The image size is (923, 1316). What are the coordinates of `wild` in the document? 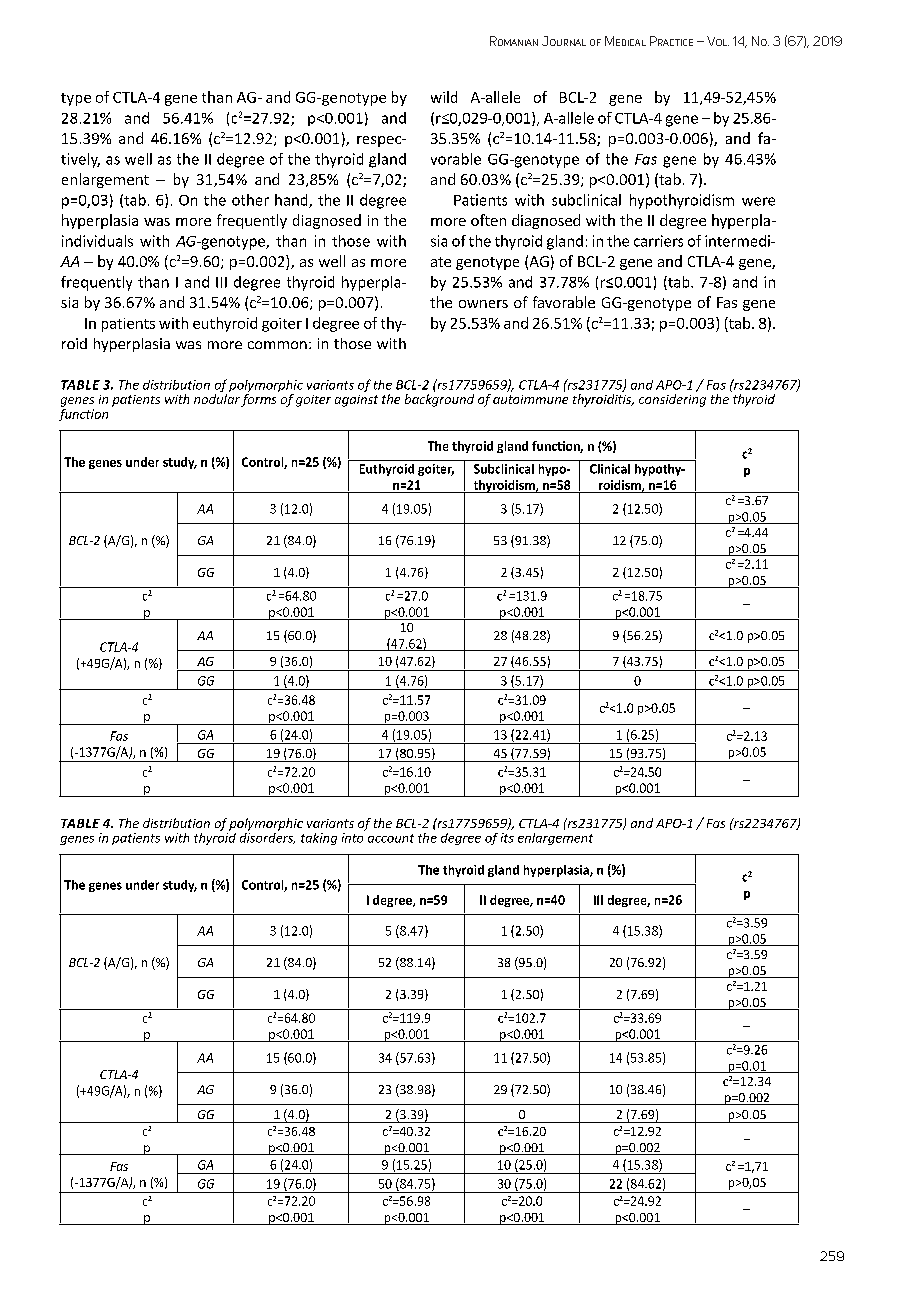 It's located at (444, 97).
